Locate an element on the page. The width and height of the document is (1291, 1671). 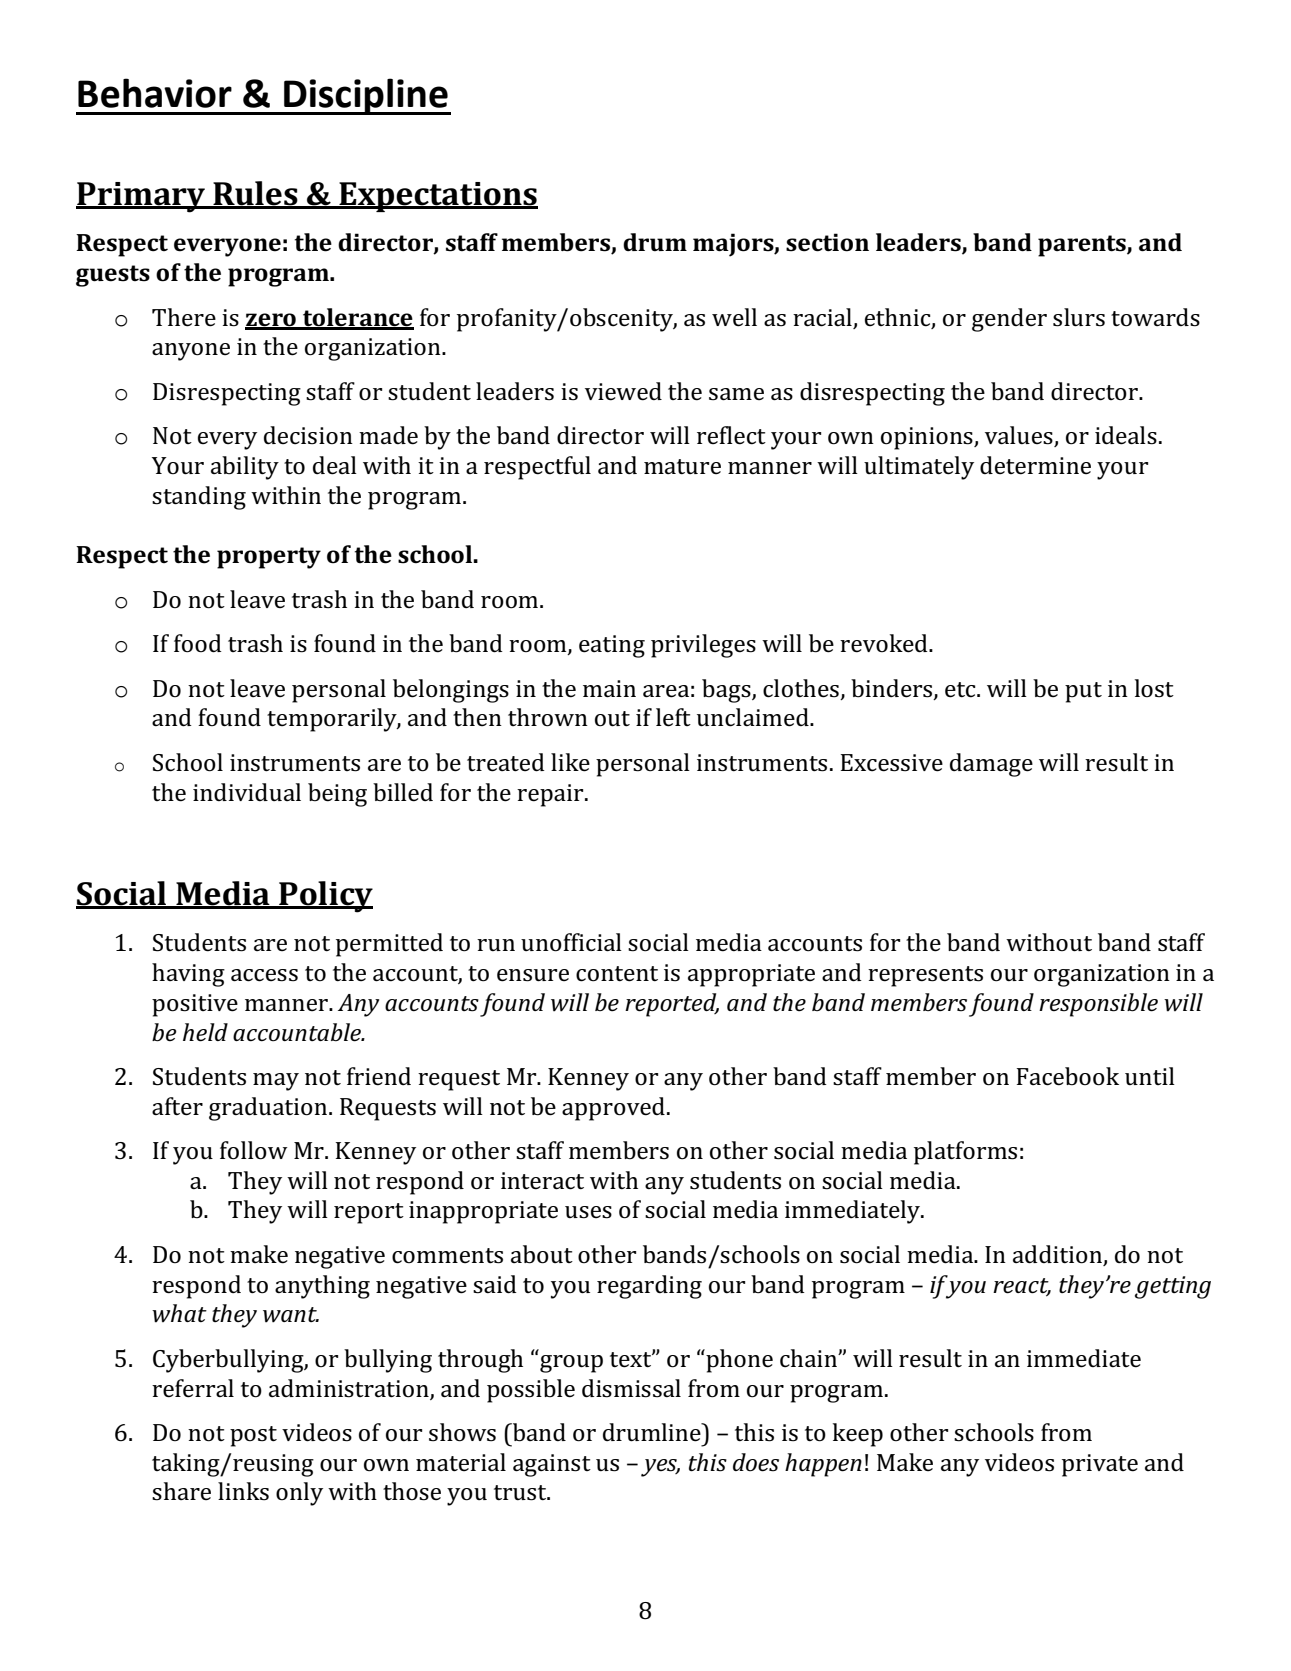
determine is located at coordinates (1035, 465).
